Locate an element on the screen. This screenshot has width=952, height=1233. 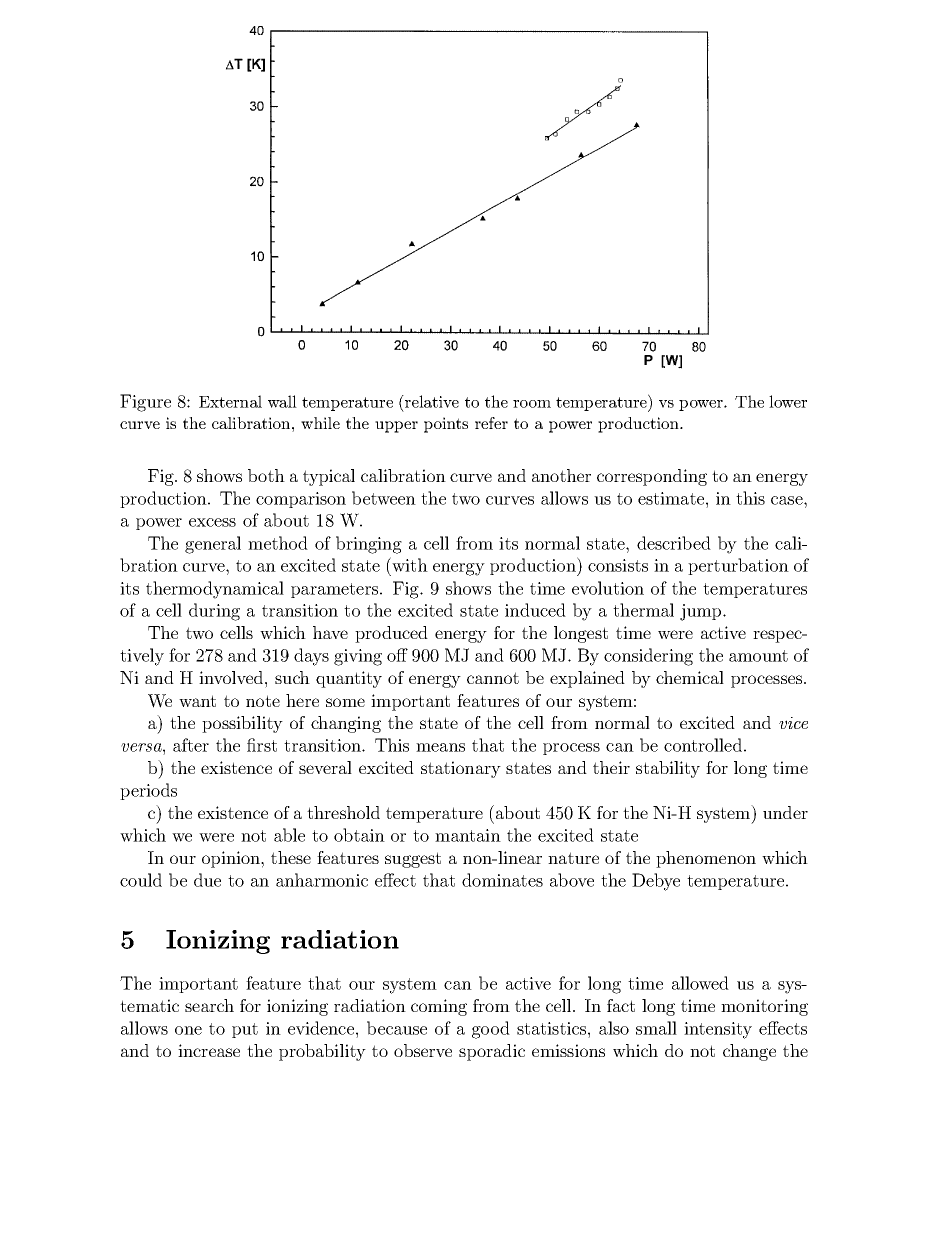
good is located at coordinates (491, 1030).
